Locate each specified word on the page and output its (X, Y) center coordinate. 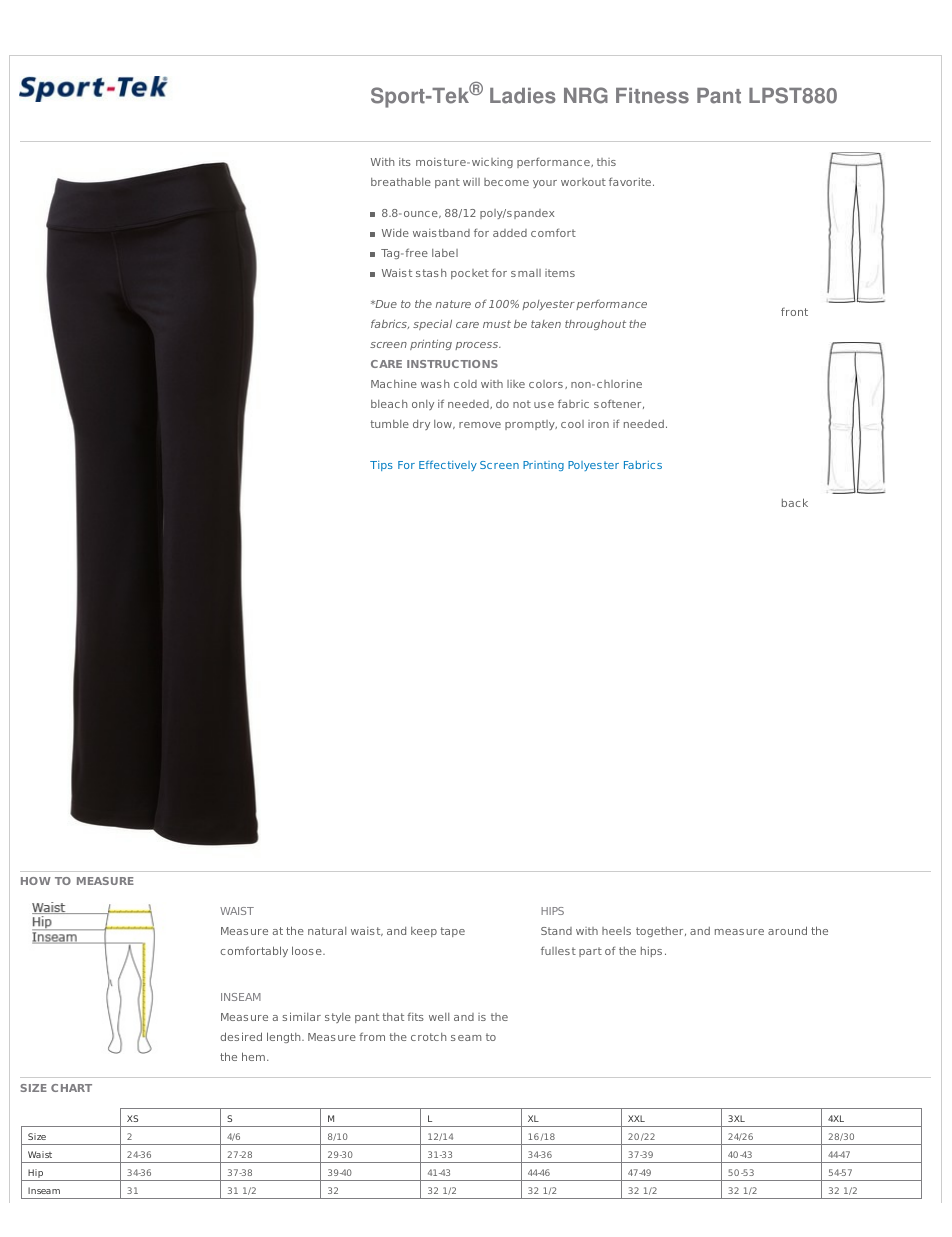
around (787, 930)
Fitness (652, 96)
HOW (36, 881)
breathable (401, 182)
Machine (394, 384)
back (795, 502)
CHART (71, 1088)
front (794, 311)
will (471, 182)
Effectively (448, 465)
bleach (389, 404)
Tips (381, 466)
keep (424, 932)
